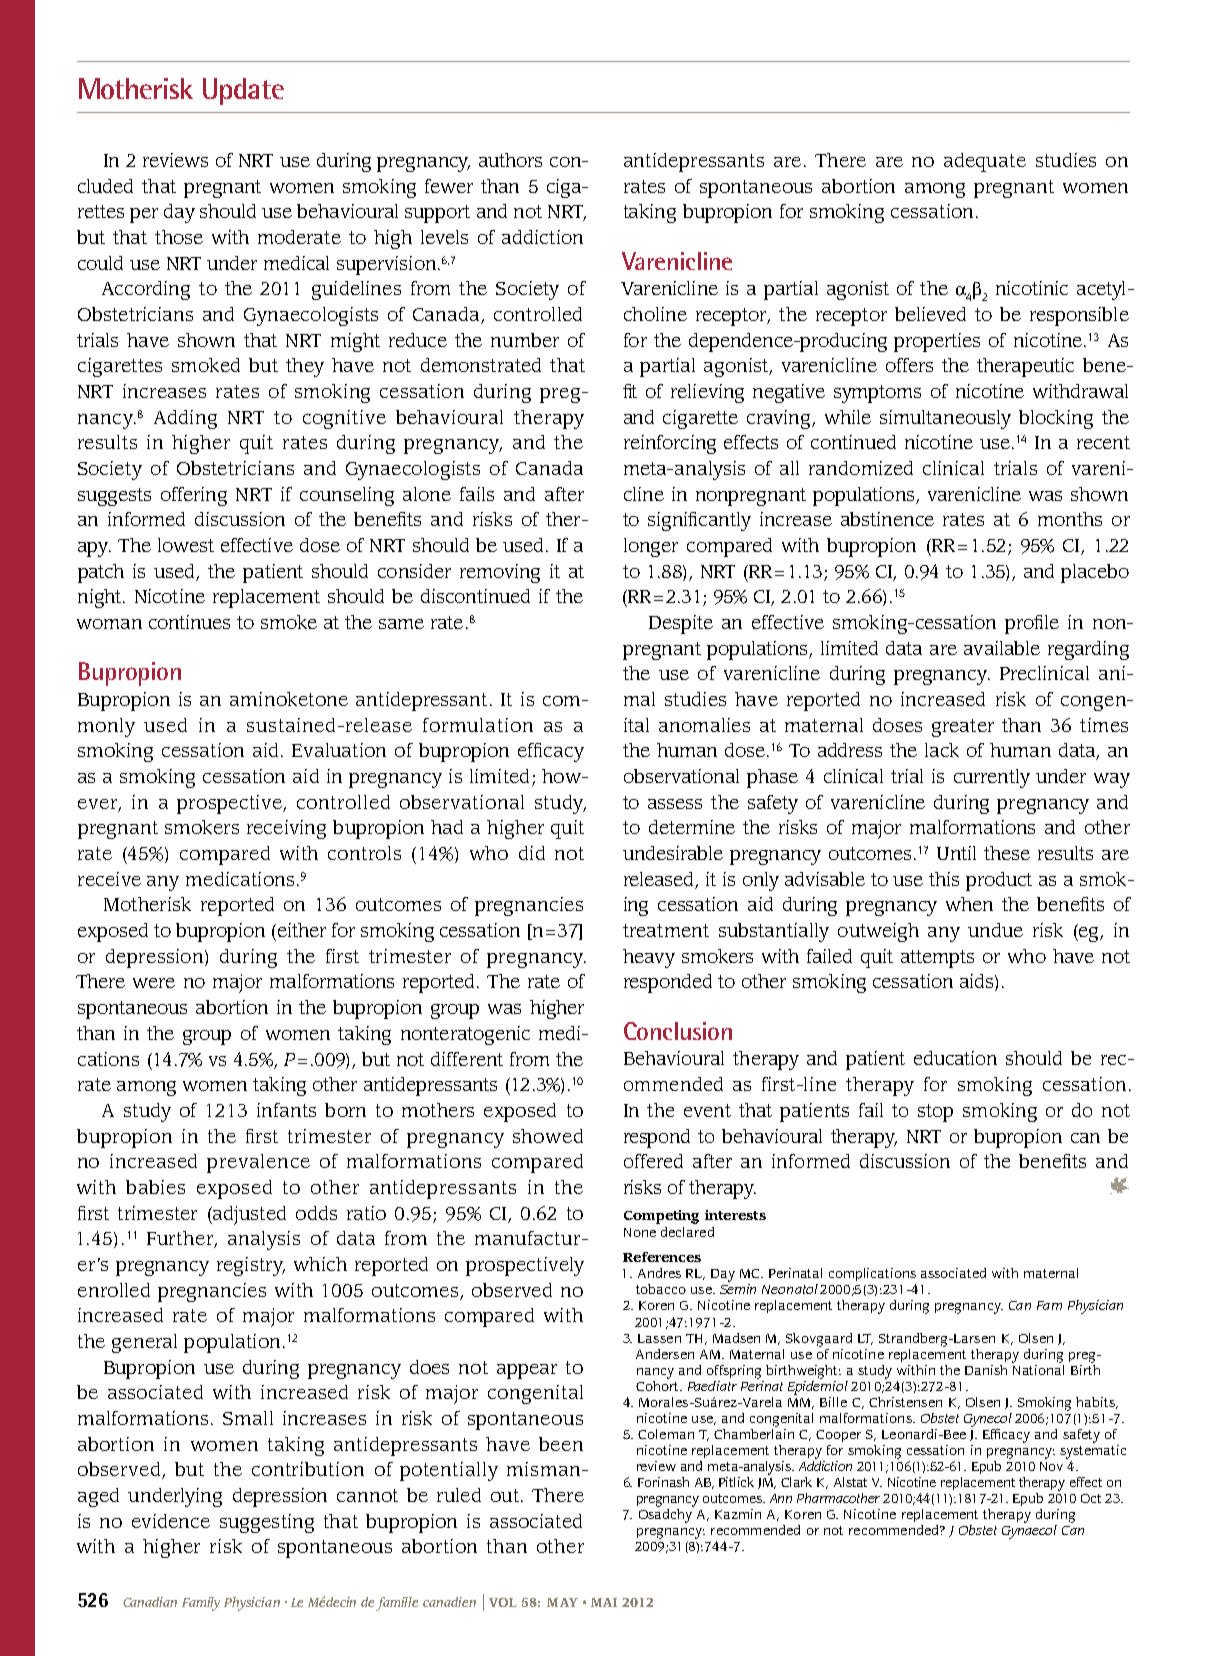  What do you see at coordinates (937, 959) in the screenshot?
I see `attempts` at bounding box center [937, 959].
